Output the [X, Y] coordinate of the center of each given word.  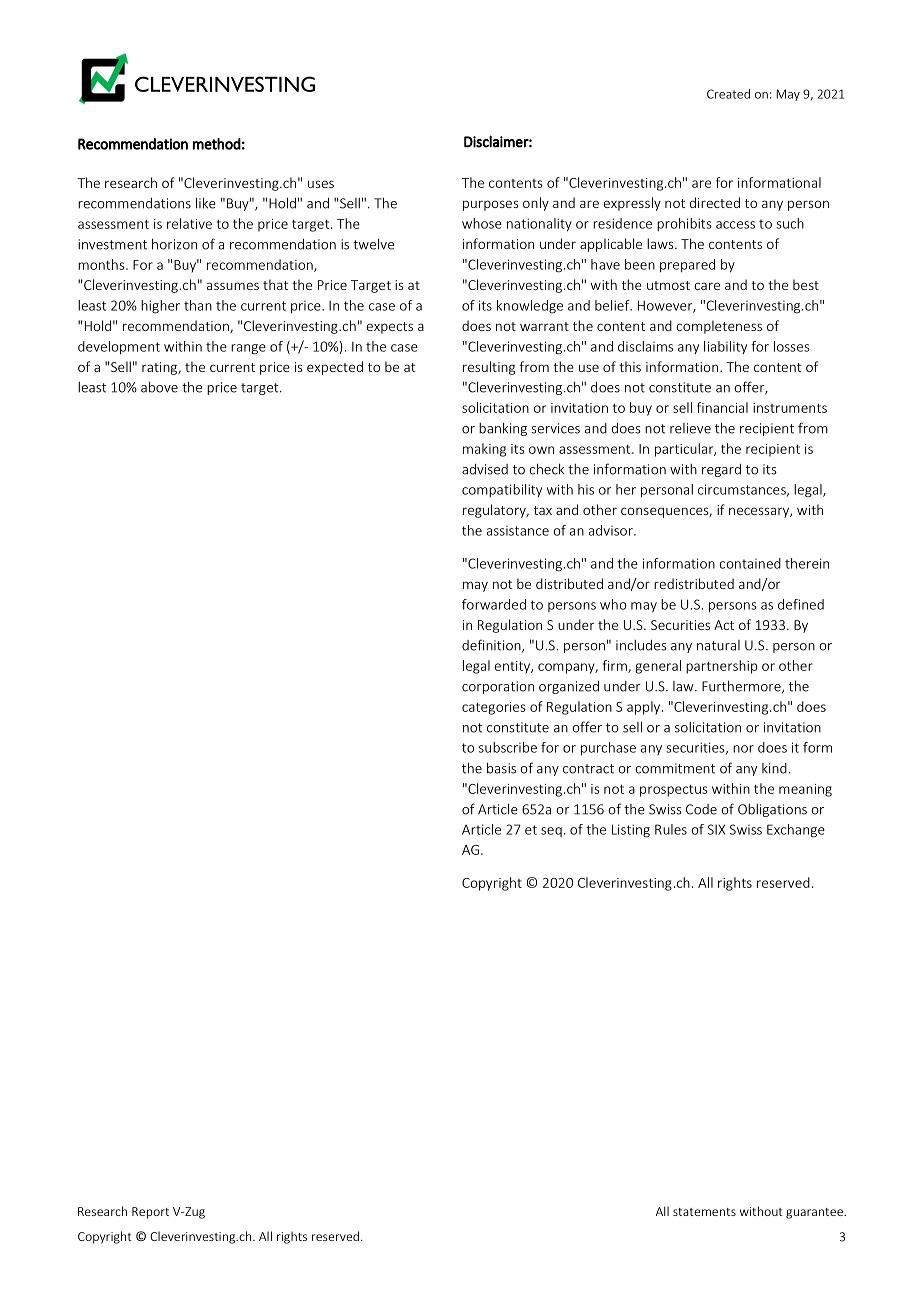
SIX [716, 829]
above [159, 387]
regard [721, 470]
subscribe [508, 747]
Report [150, 1213]
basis [501, 768]
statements [704, 1212]
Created [728, 94]
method [216, 144]
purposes [490, 205]
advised [485, 469]
